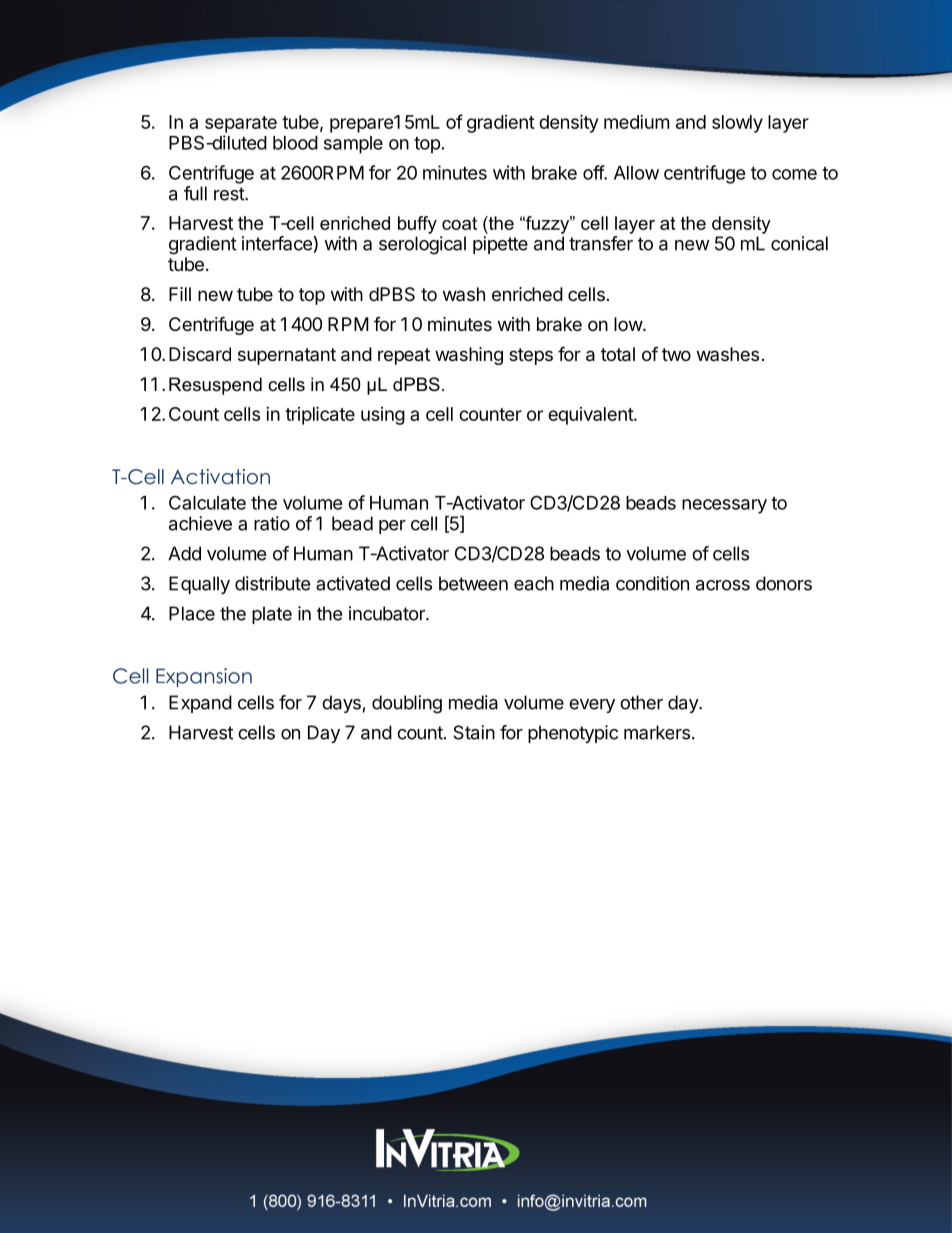 The width and height of the document is (952, 1233). Describe the element at coordinates (591, 416) in the document. I see `equivalent` at that location.
